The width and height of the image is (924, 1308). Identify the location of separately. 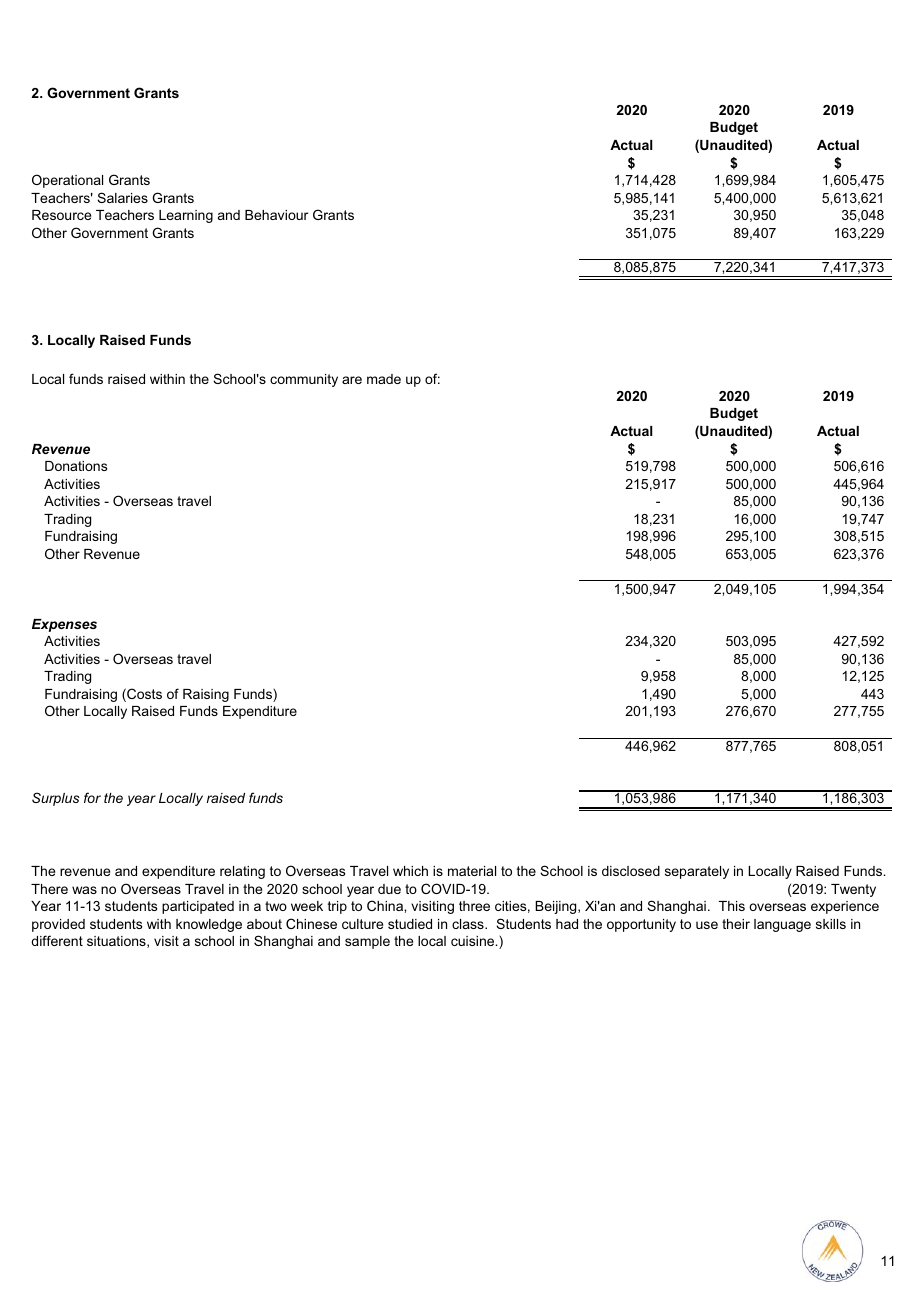
(697, 872).
